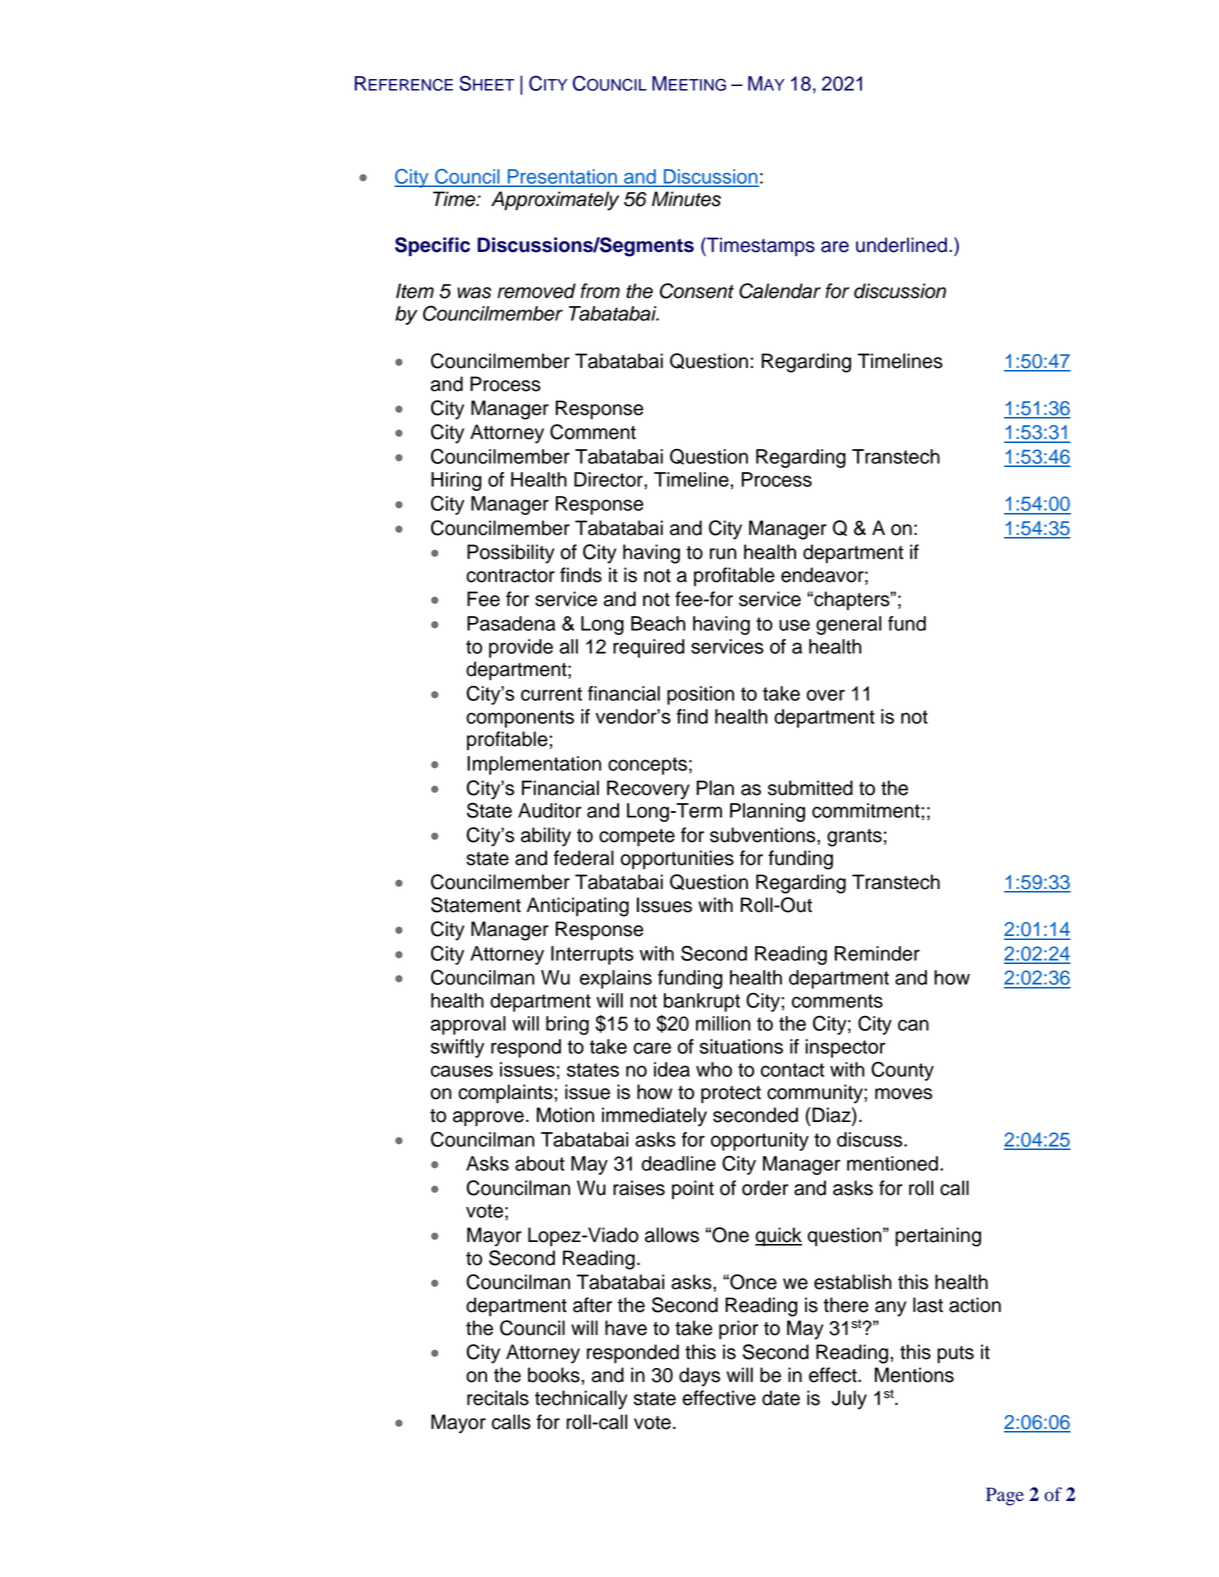 The image size is (1219, 1577). Describe the element at coordinates (546, 837) in the document. I see `ability` at that location.
